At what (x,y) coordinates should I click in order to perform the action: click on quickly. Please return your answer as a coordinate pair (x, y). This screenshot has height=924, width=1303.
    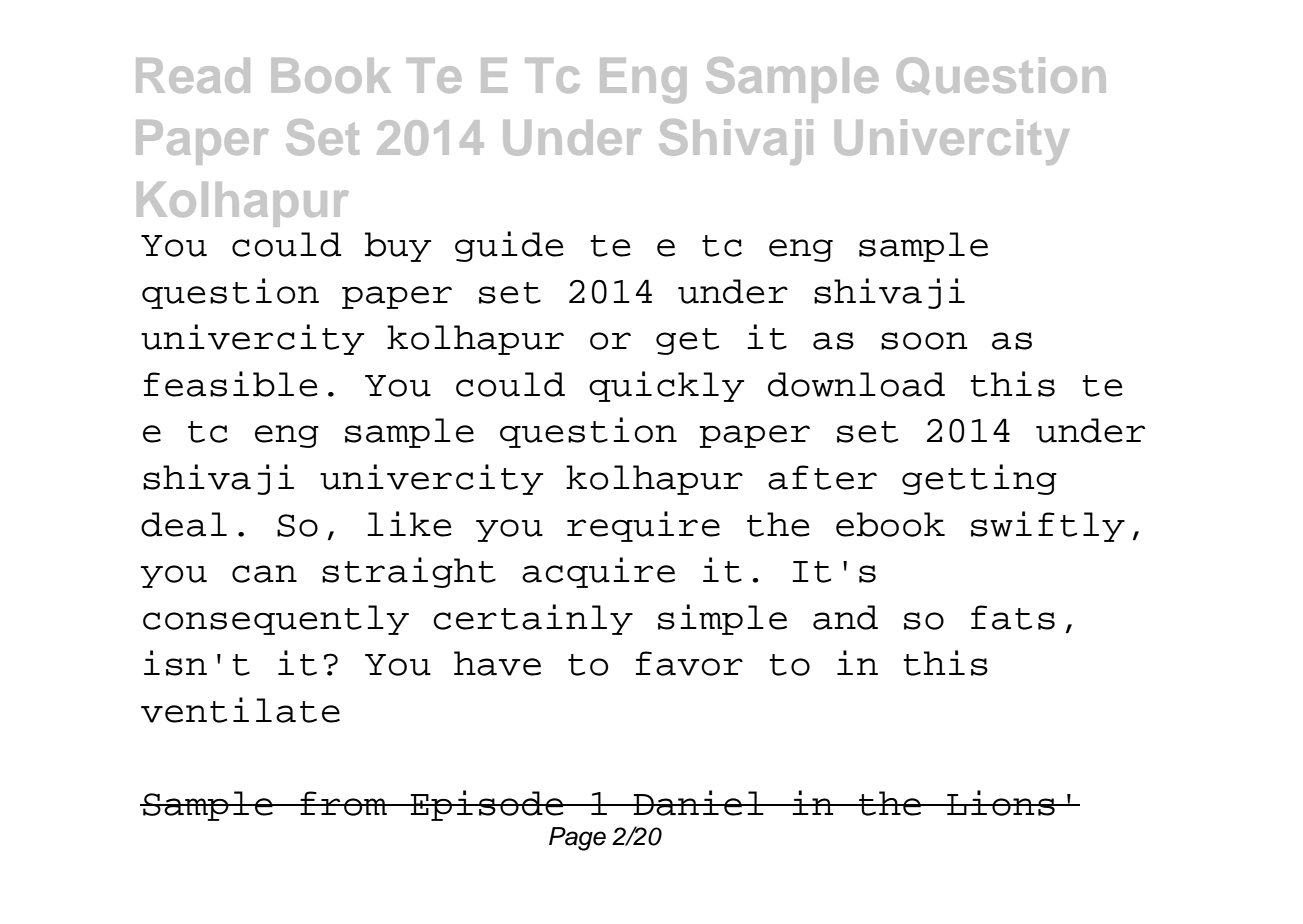
    Looking at the image, I should click on (666, 386).
